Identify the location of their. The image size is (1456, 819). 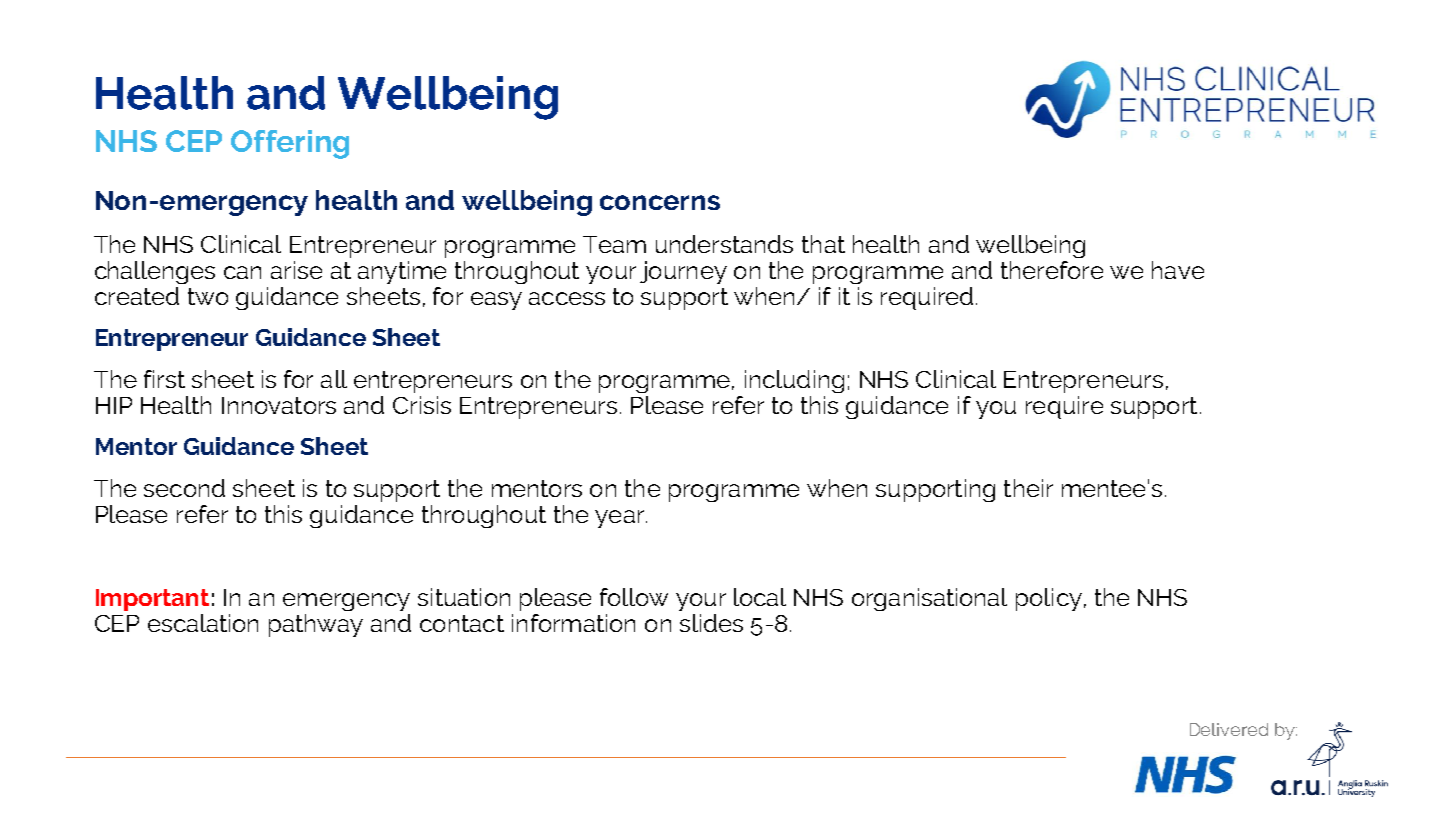
(1028, 488).
